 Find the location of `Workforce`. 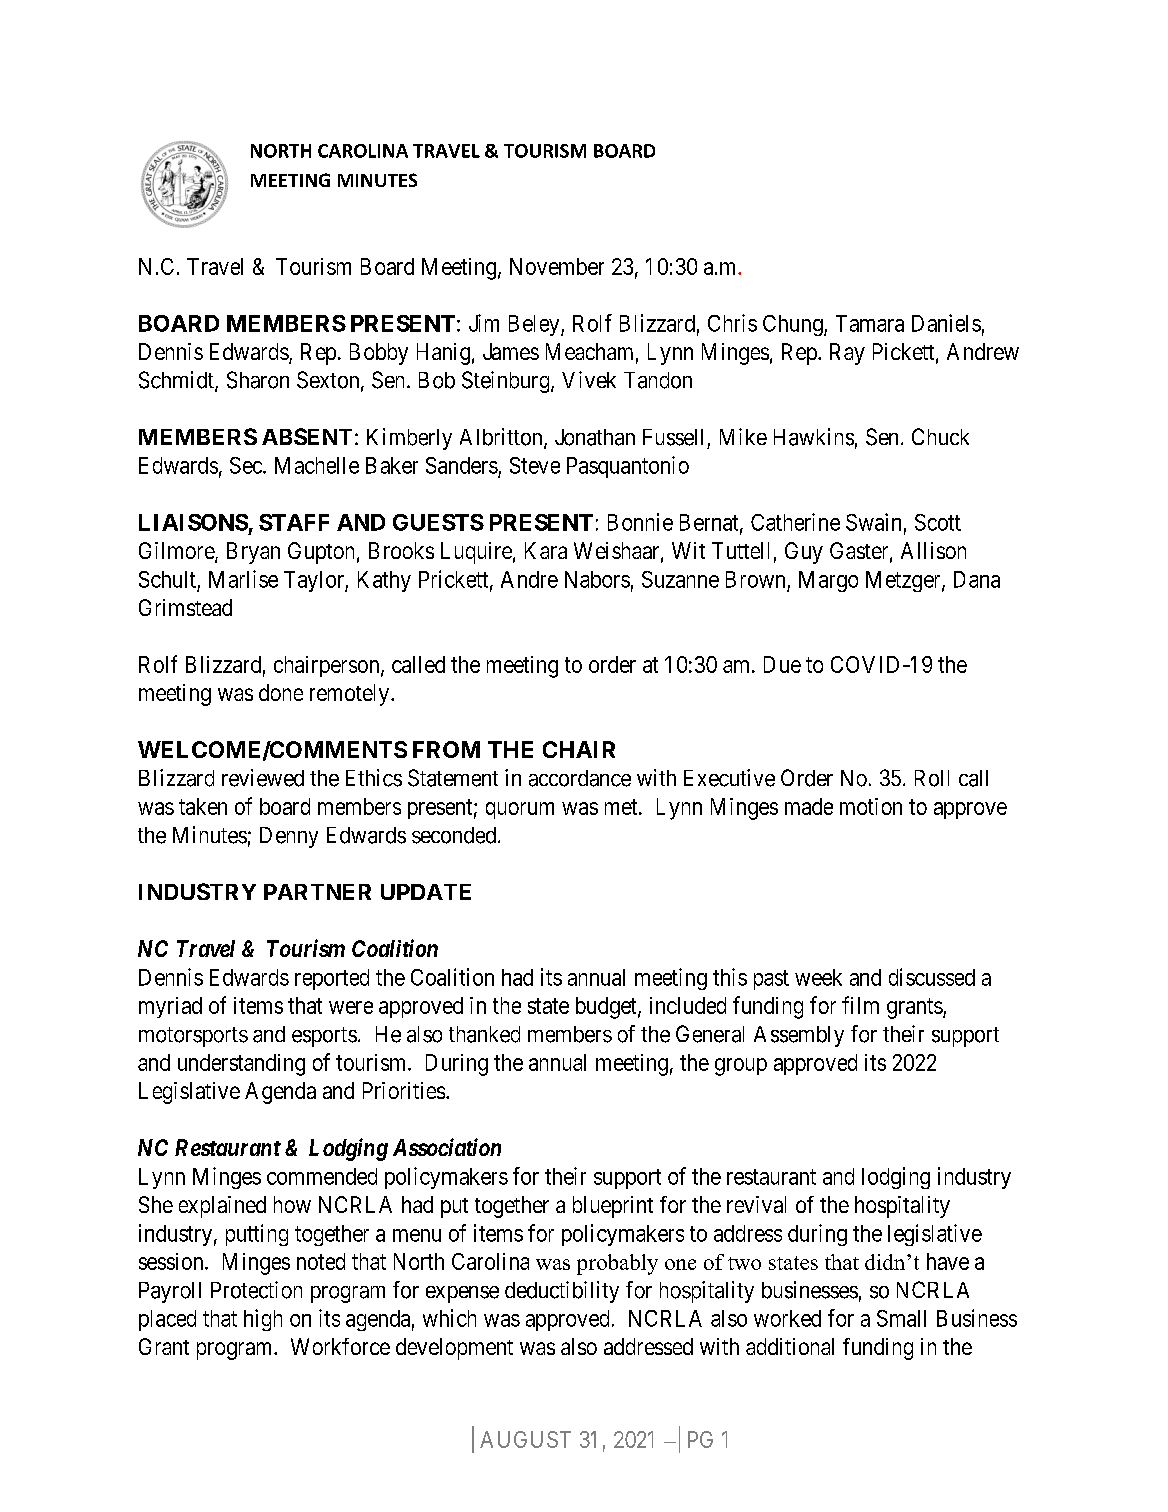

Workforce is located at coordinates (340, 1346).
